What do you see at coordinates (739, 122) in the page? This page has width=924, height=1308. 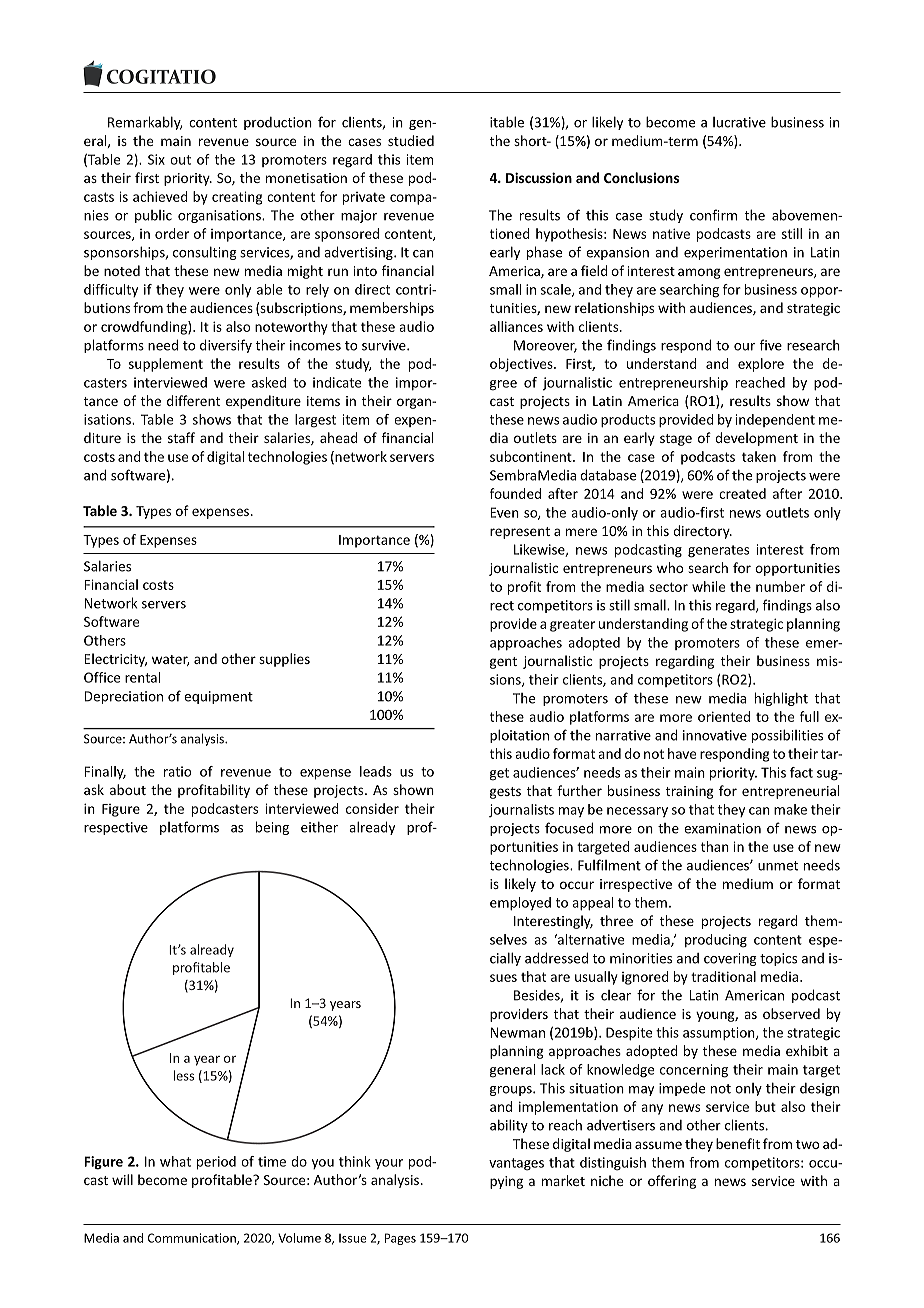 I see `lucrative` at bounding box center [739, 122].
